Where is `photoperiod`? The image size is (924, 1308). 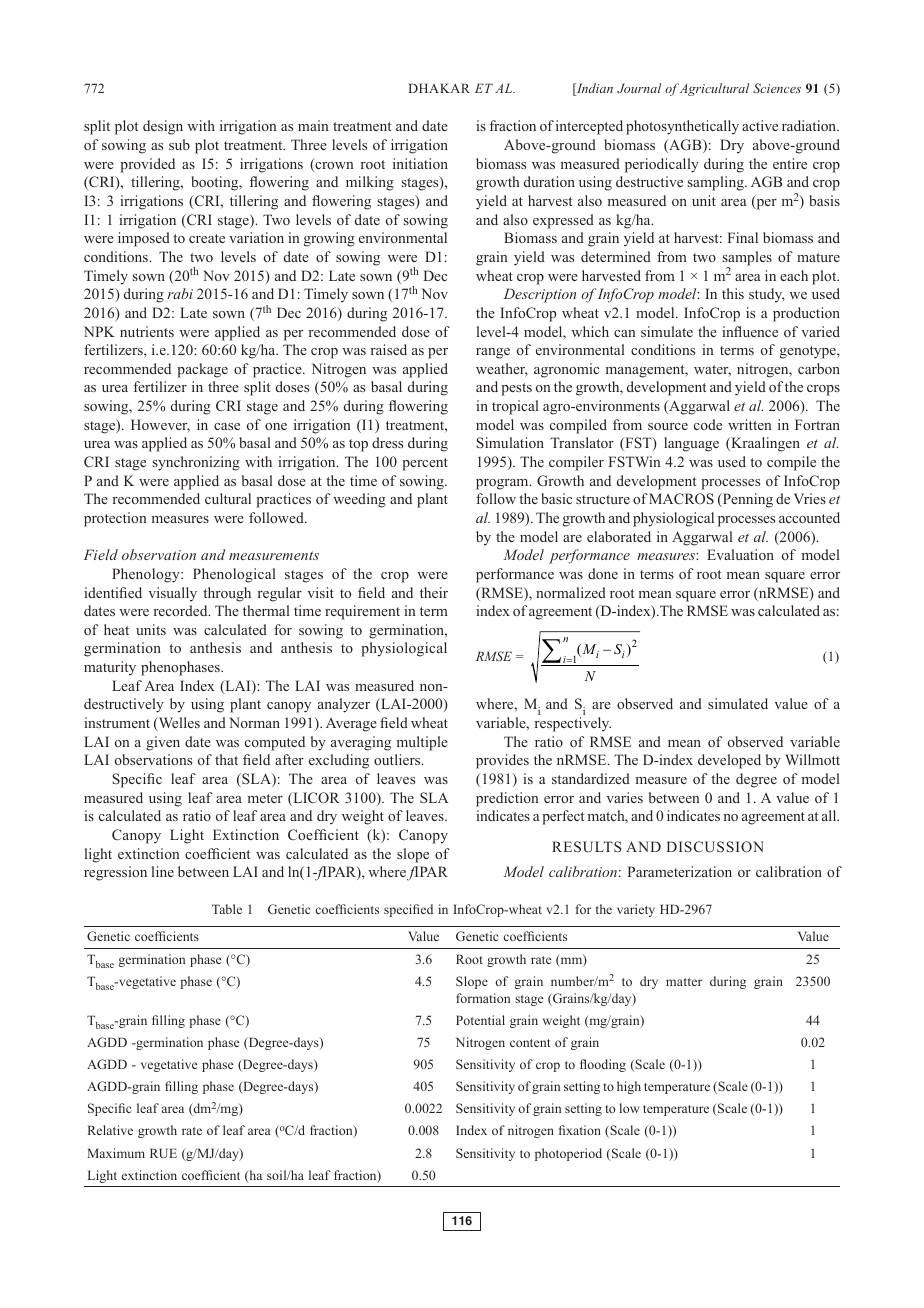 photoperiod is located at coordinates (568, 1154).
